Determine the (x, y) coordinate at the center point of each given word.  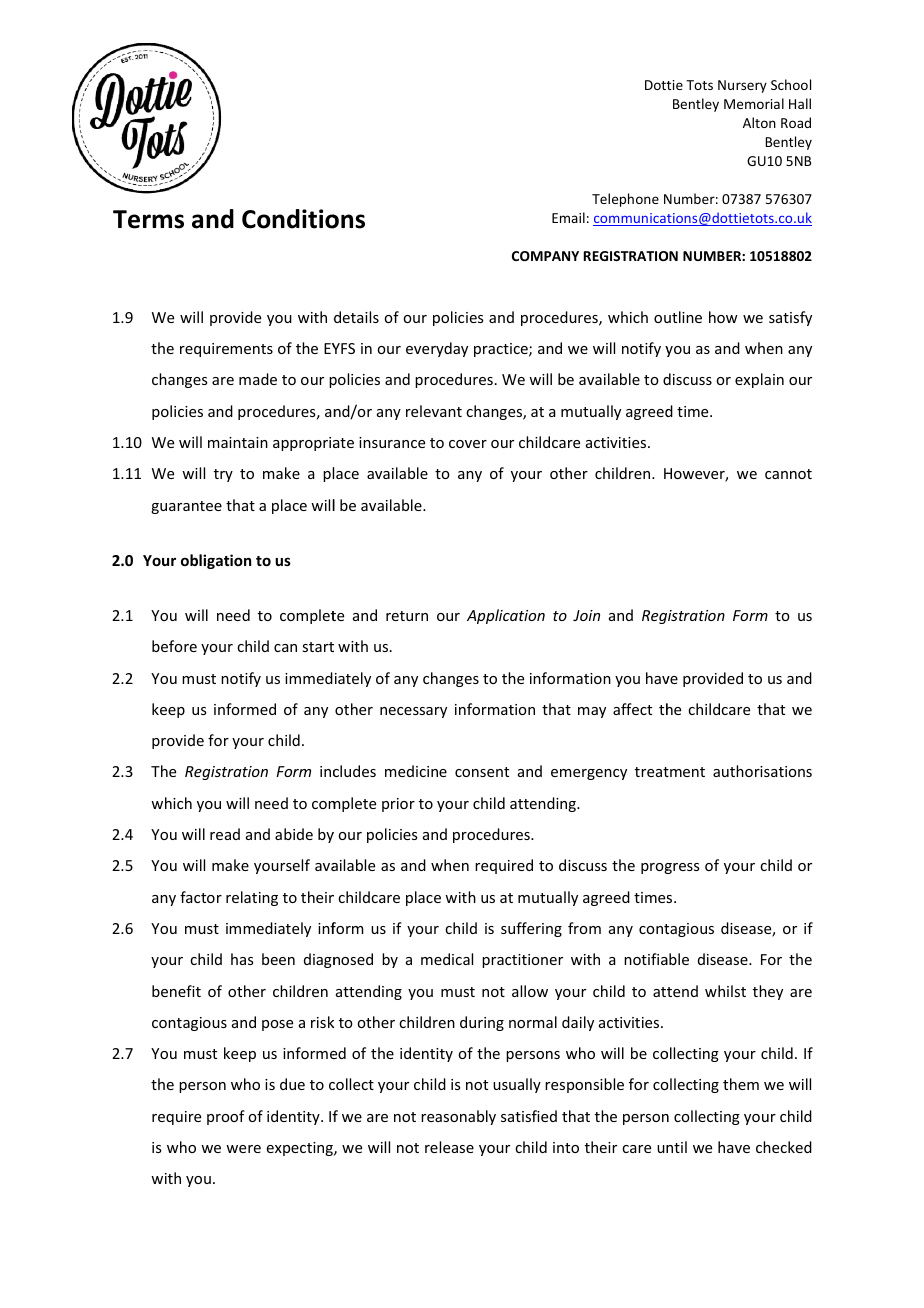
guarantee (186, 507)
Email (568, 217)
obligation (216, 561)
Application (506, 616)
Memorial (754, 103)
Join (586, 615)
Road (796, 122)
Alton (759, 122)
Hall (800, 103)
